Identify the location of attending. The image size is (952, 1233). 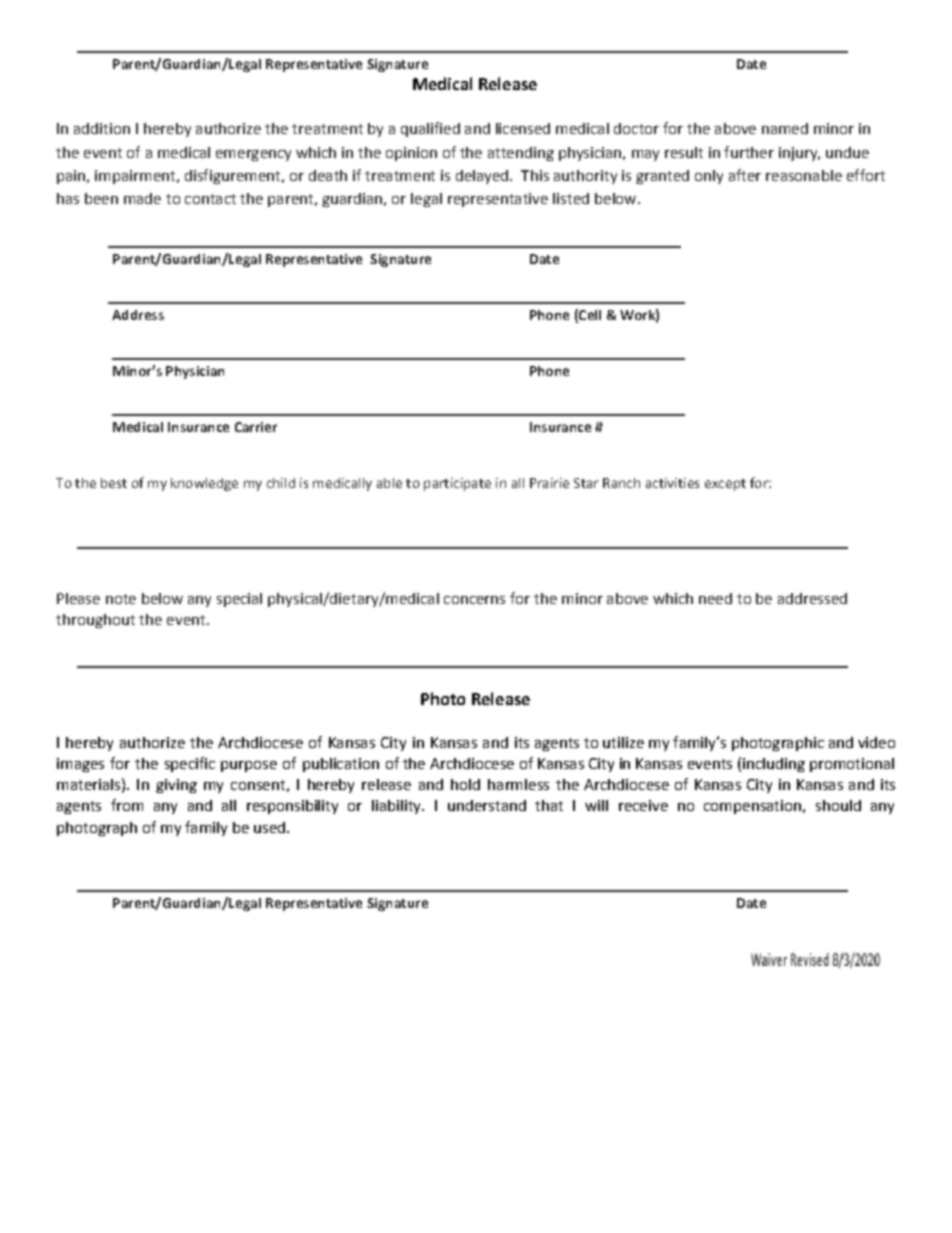
(521, 154).
